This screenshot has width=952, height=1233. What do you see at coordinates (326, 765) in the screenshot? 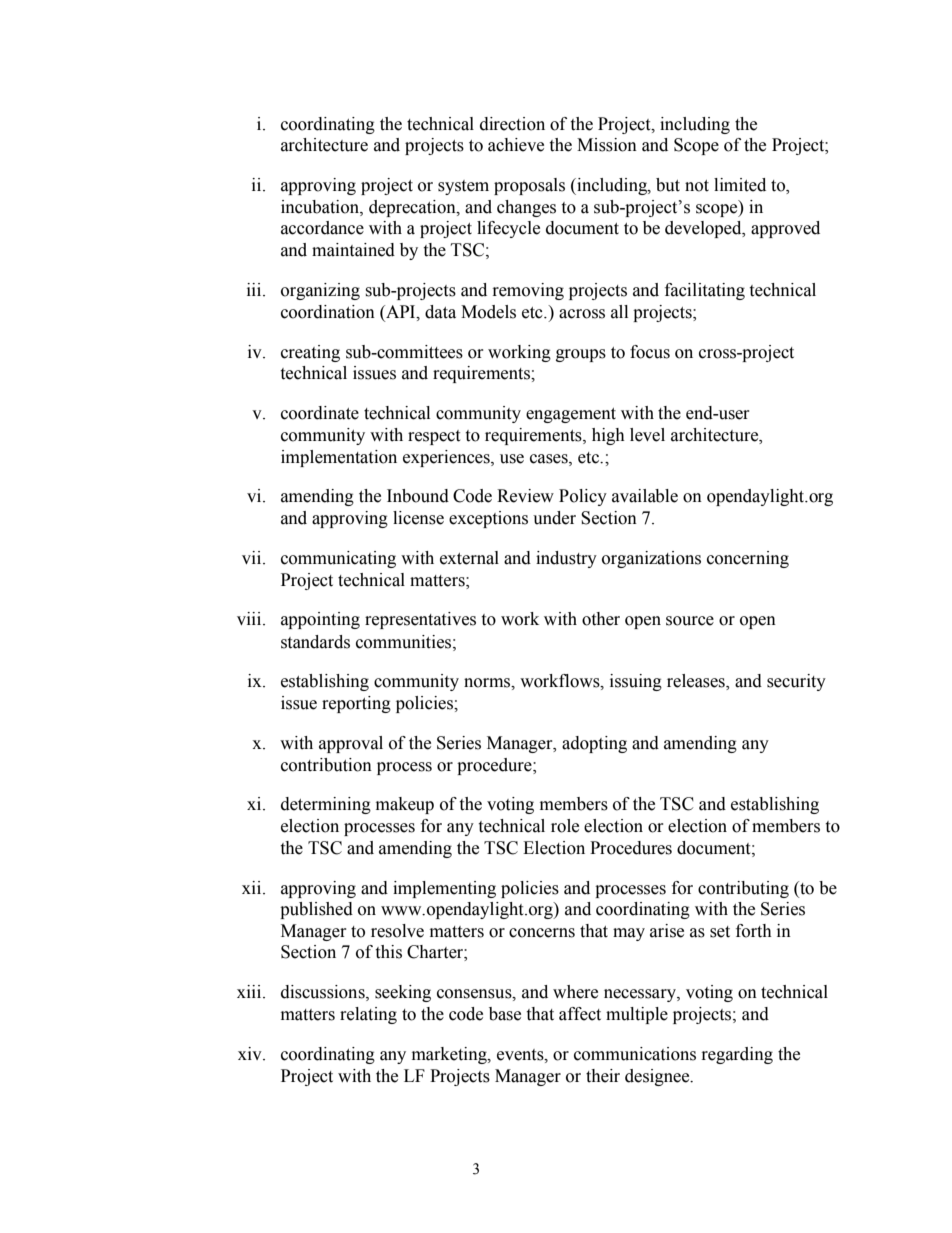
I see `contribution` at bounding box center [326, 765].
